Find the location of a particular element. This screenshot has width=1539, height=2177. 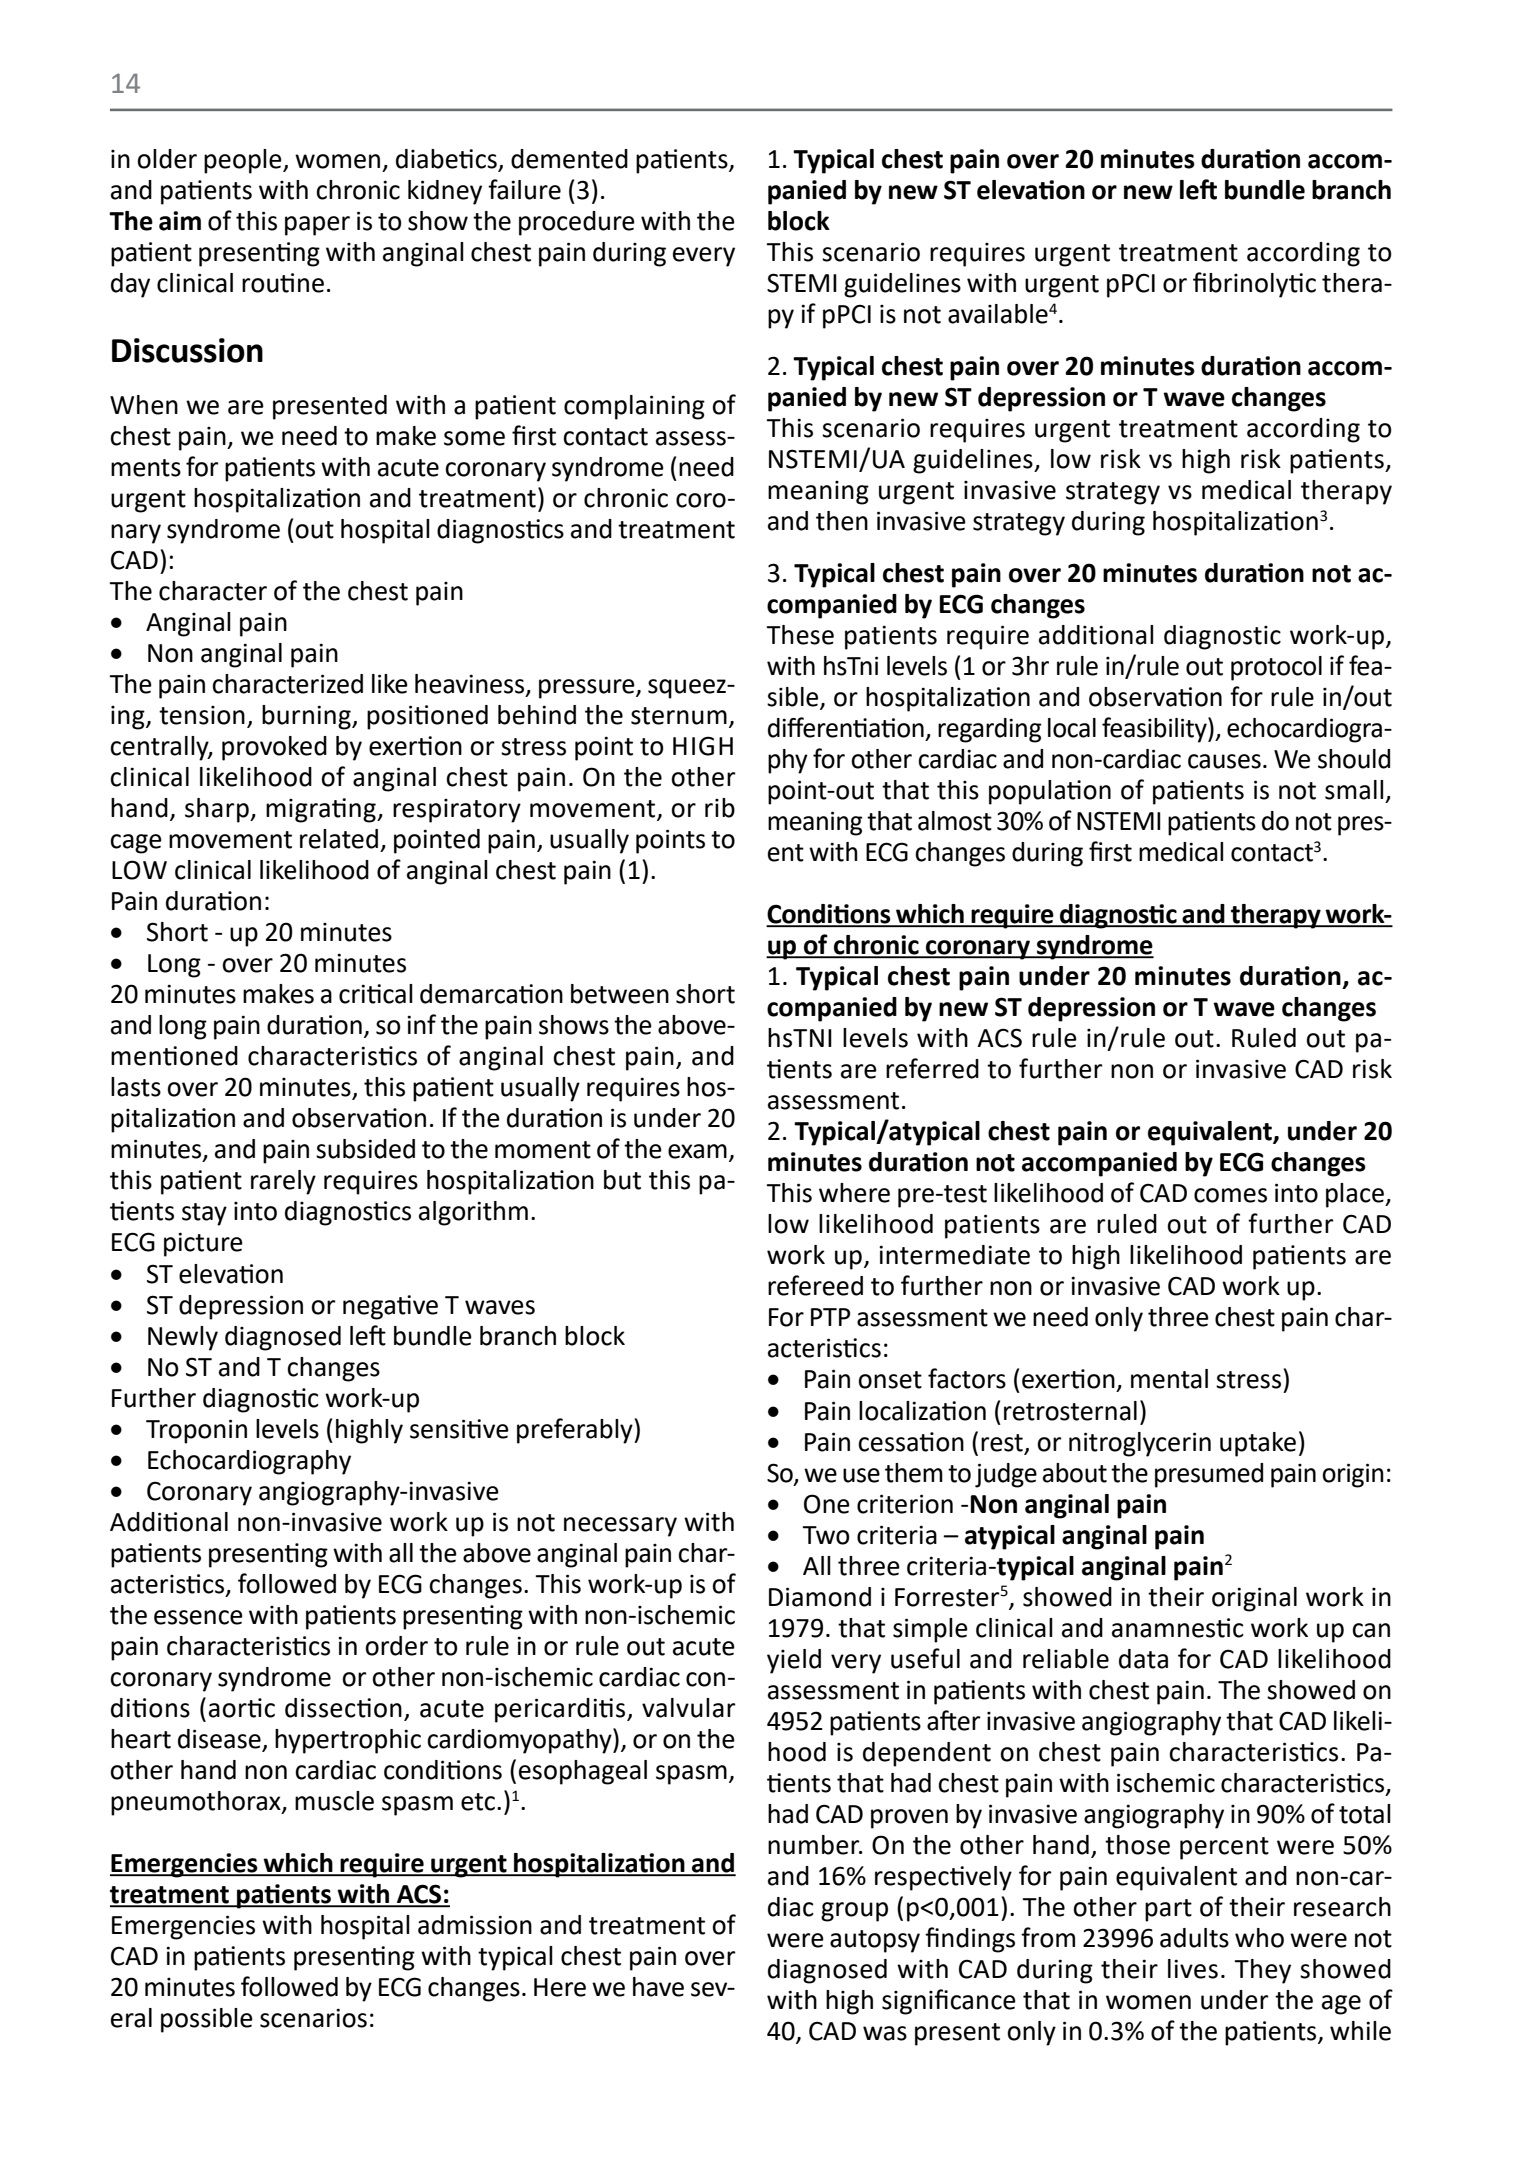

fibrinolytic is located at coordinates (1254, 285).
